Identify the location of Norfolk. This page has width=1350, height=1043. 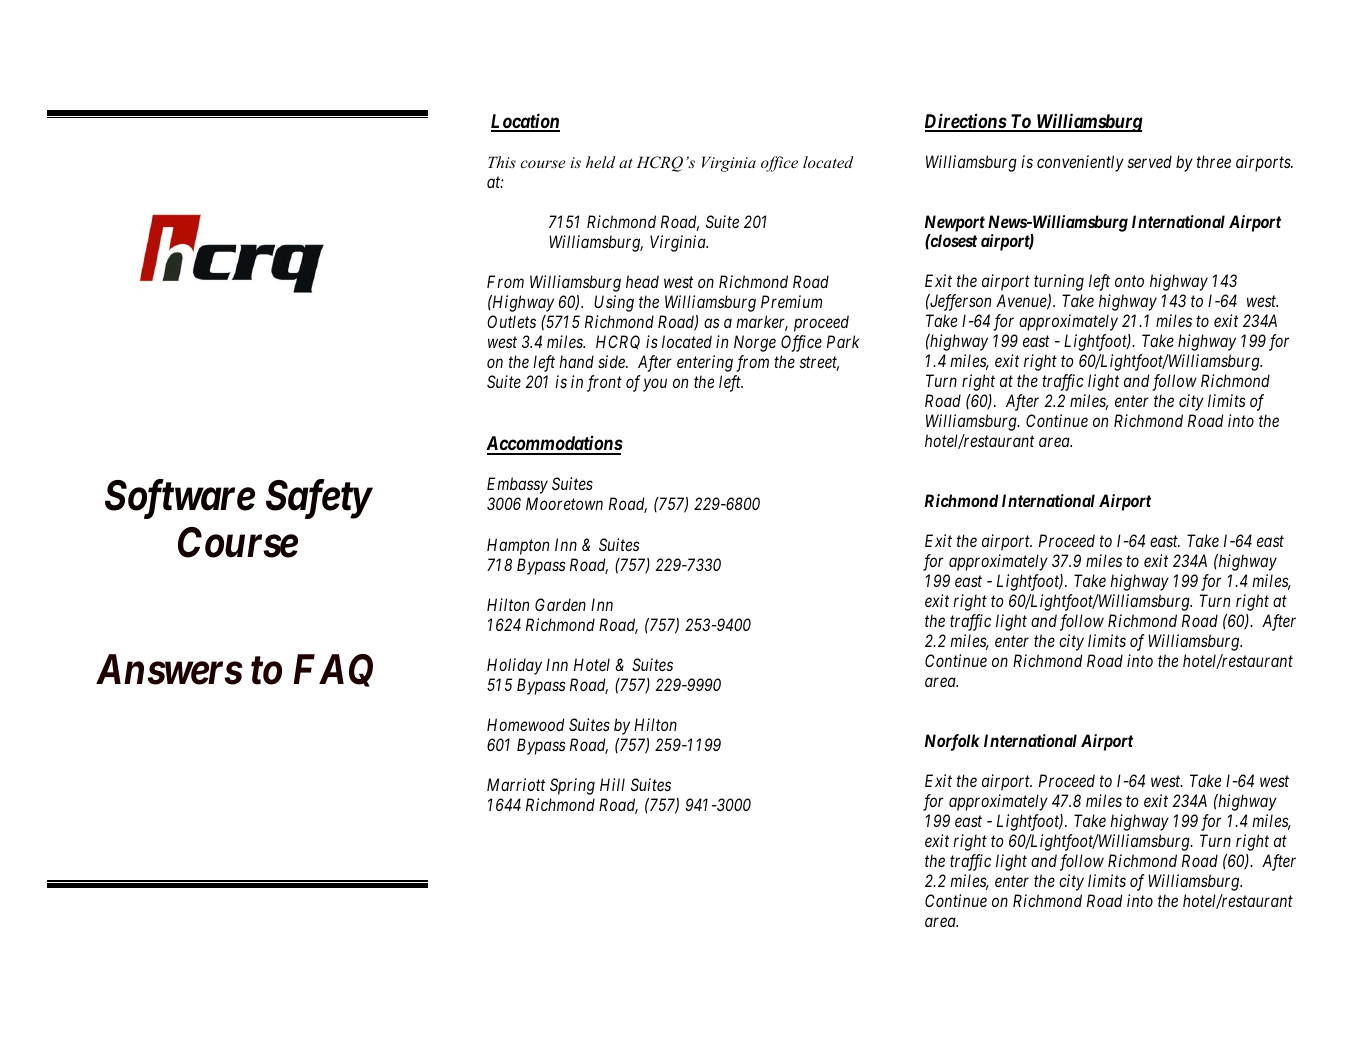
(952, 742).
